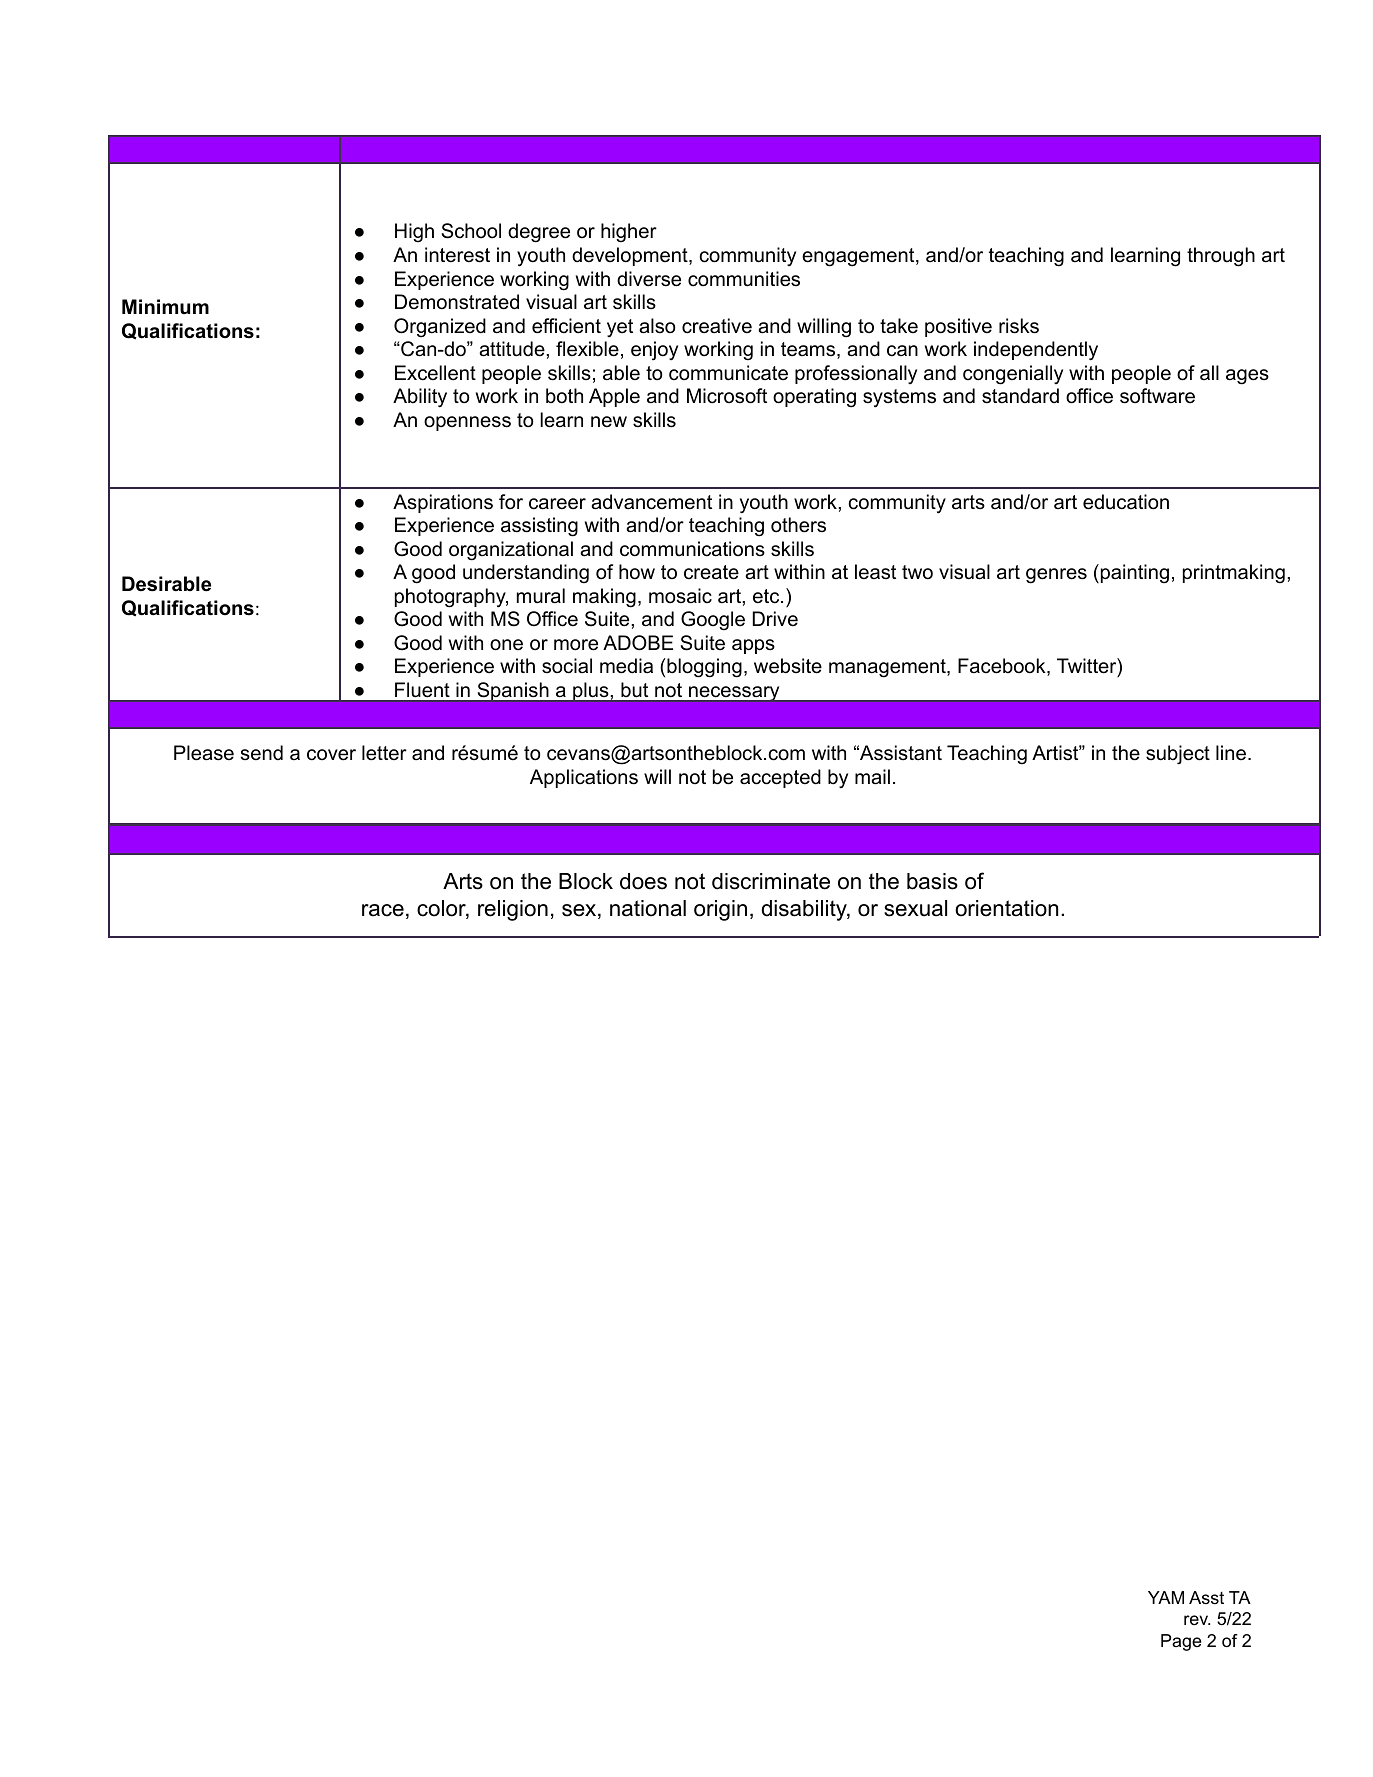  Describe the element at coordinates (165, 306) in the image. I see `Minimum` at that location.
